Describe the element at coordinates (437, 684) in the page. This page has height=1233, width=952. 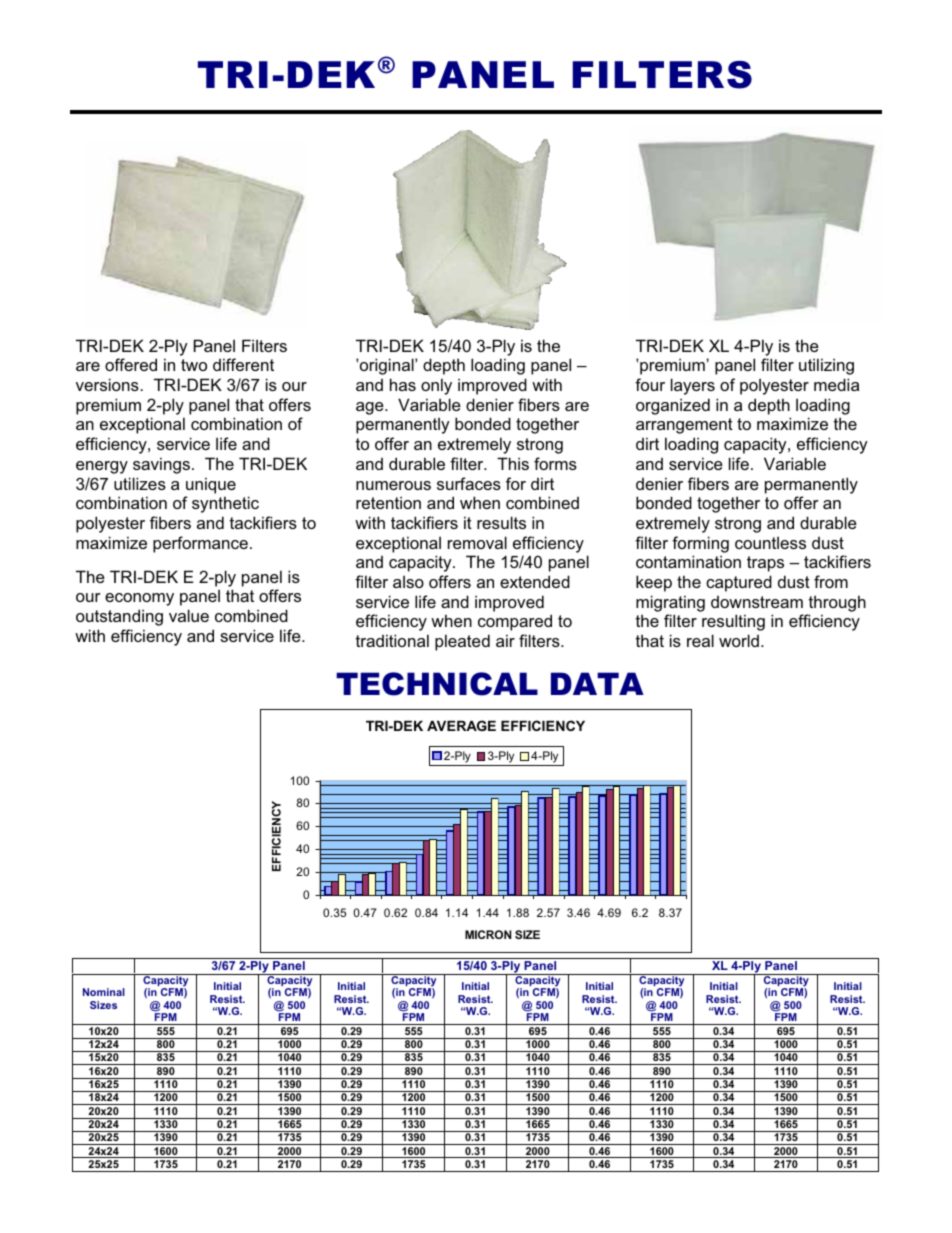
I see `TECHNICAL` at that location.
